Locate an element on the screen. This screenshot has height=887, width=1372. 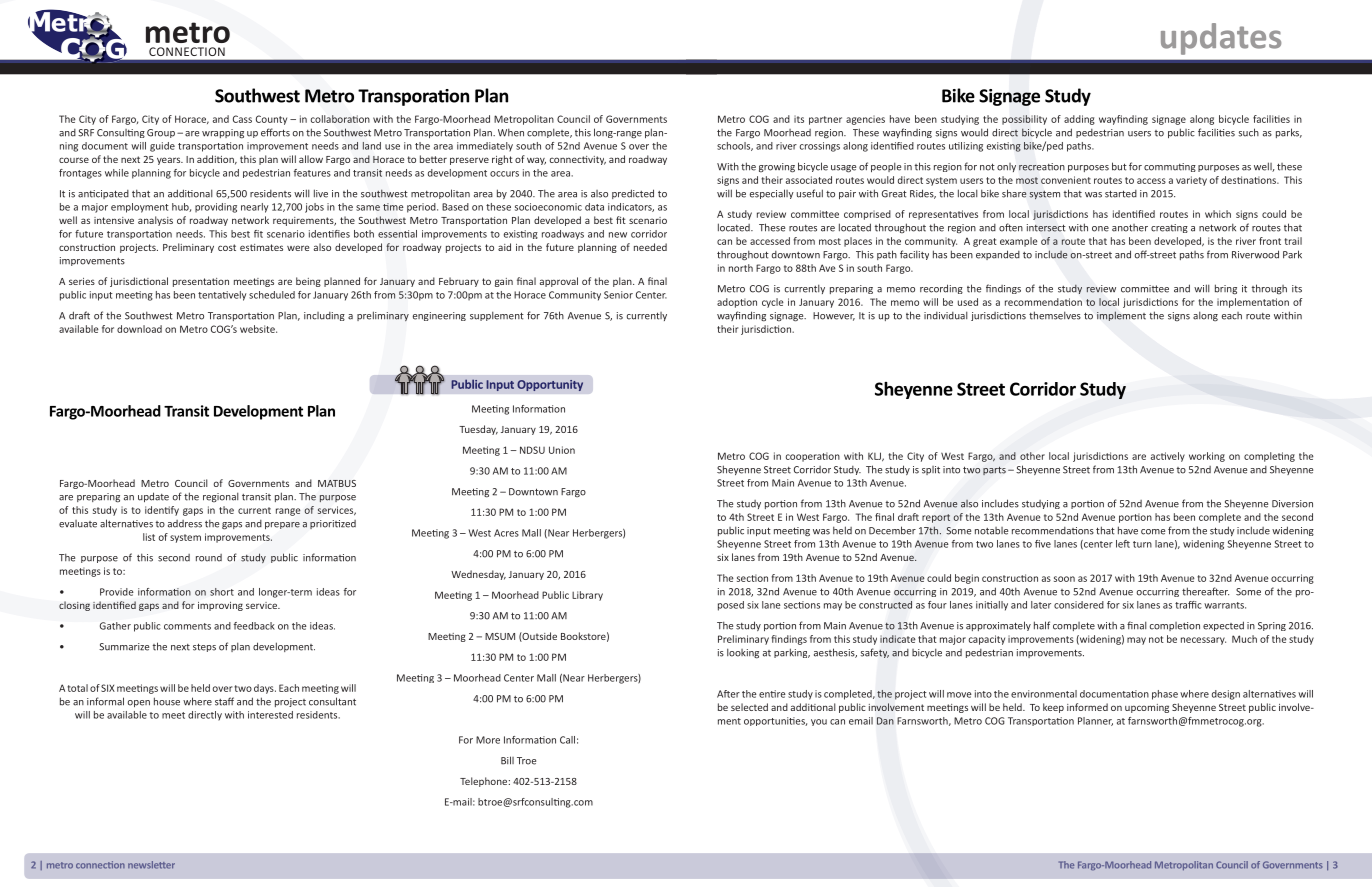
newsletter is located at coordinates (151, 865).
